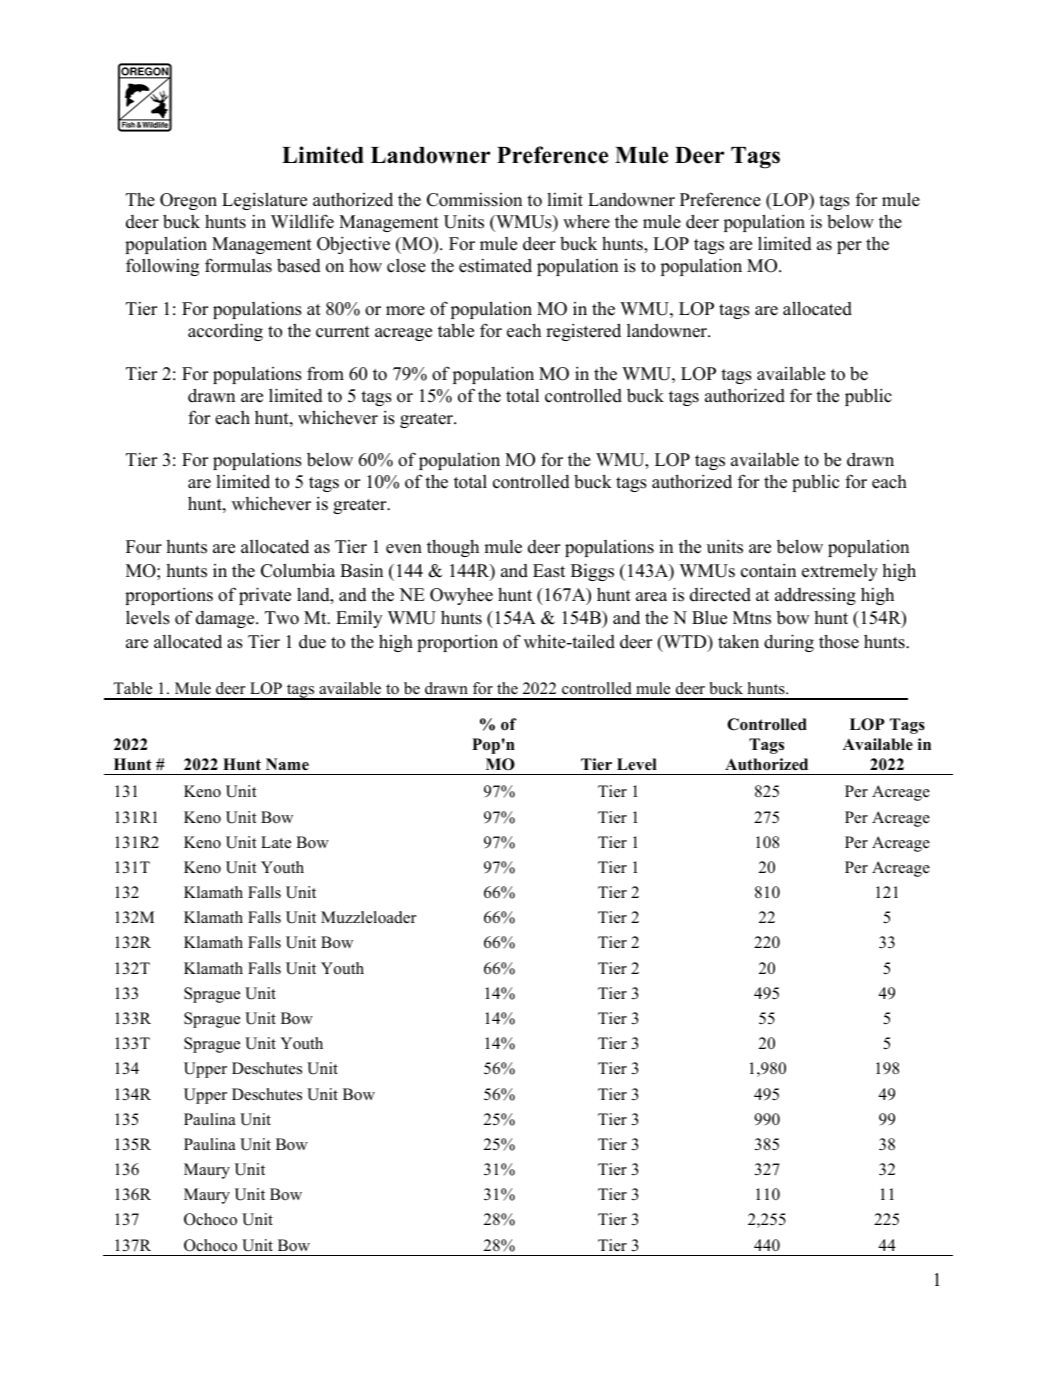 The image size is (1062, 1375). Describe the element at coordinates (474, 199) in the screenshot. I see `Commission` at that location.
